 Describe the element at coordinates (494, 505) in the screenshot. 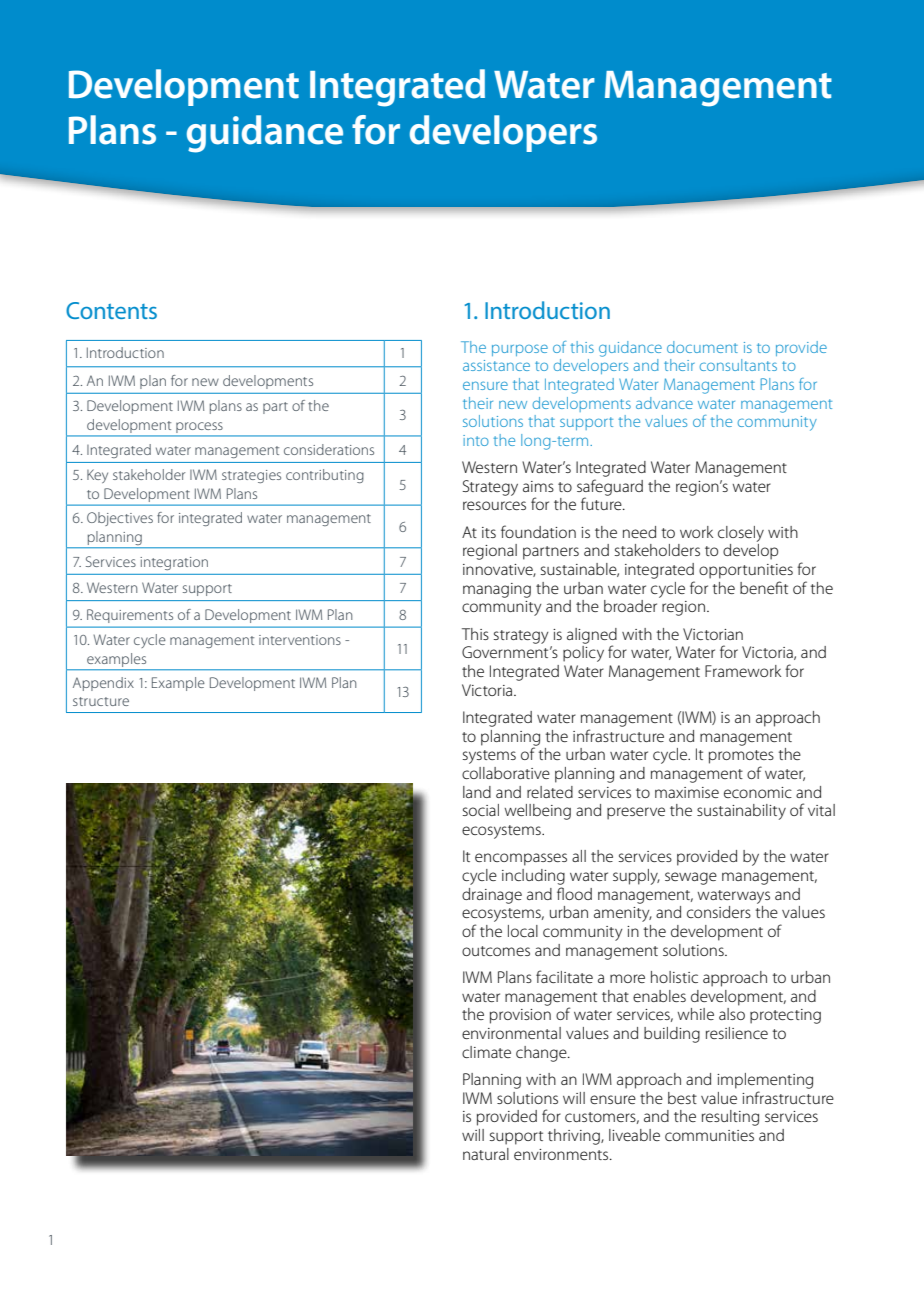

I see `resources` at that location.
